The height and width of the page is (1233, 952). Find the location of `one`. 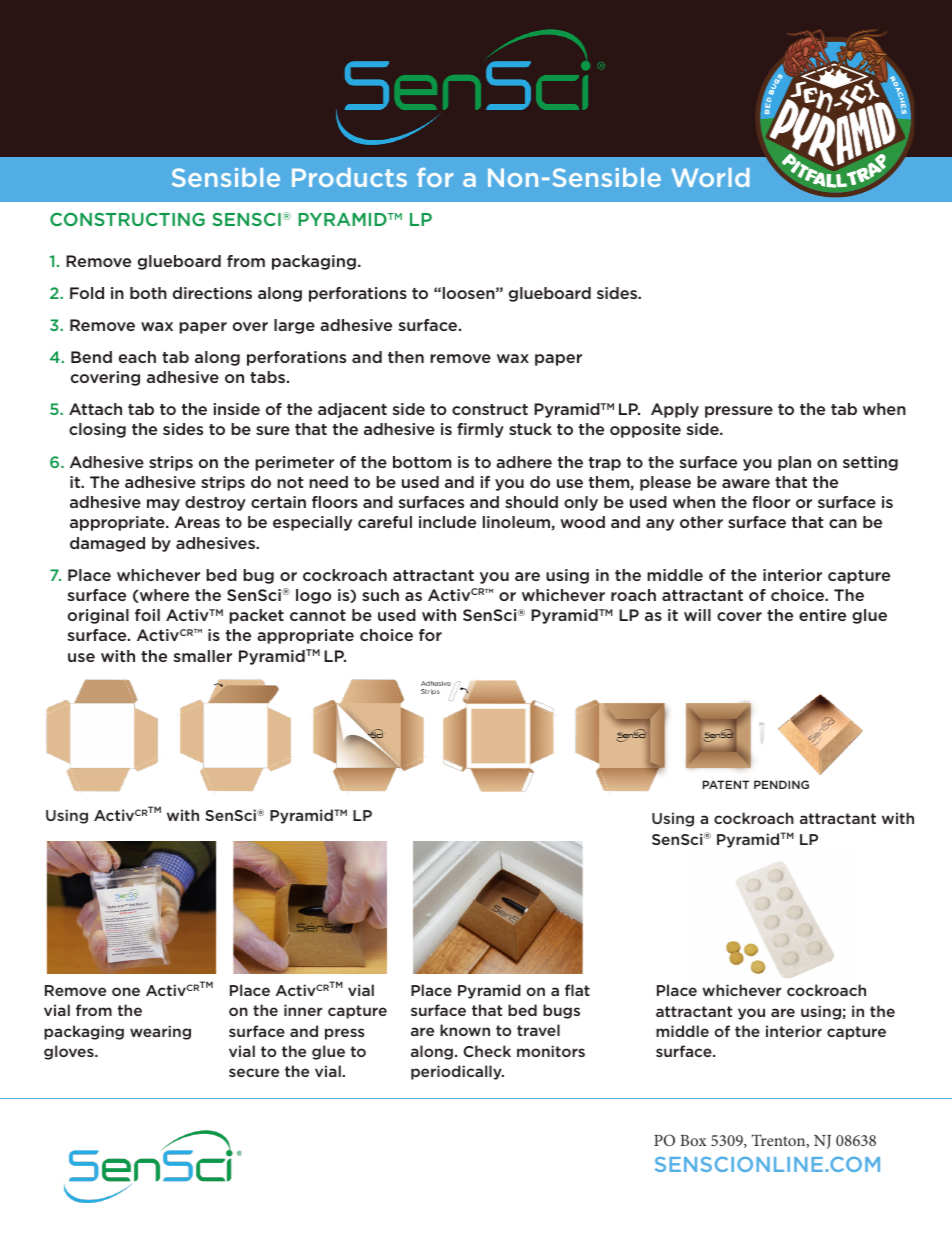

one is located at coordinates (126, 991).
